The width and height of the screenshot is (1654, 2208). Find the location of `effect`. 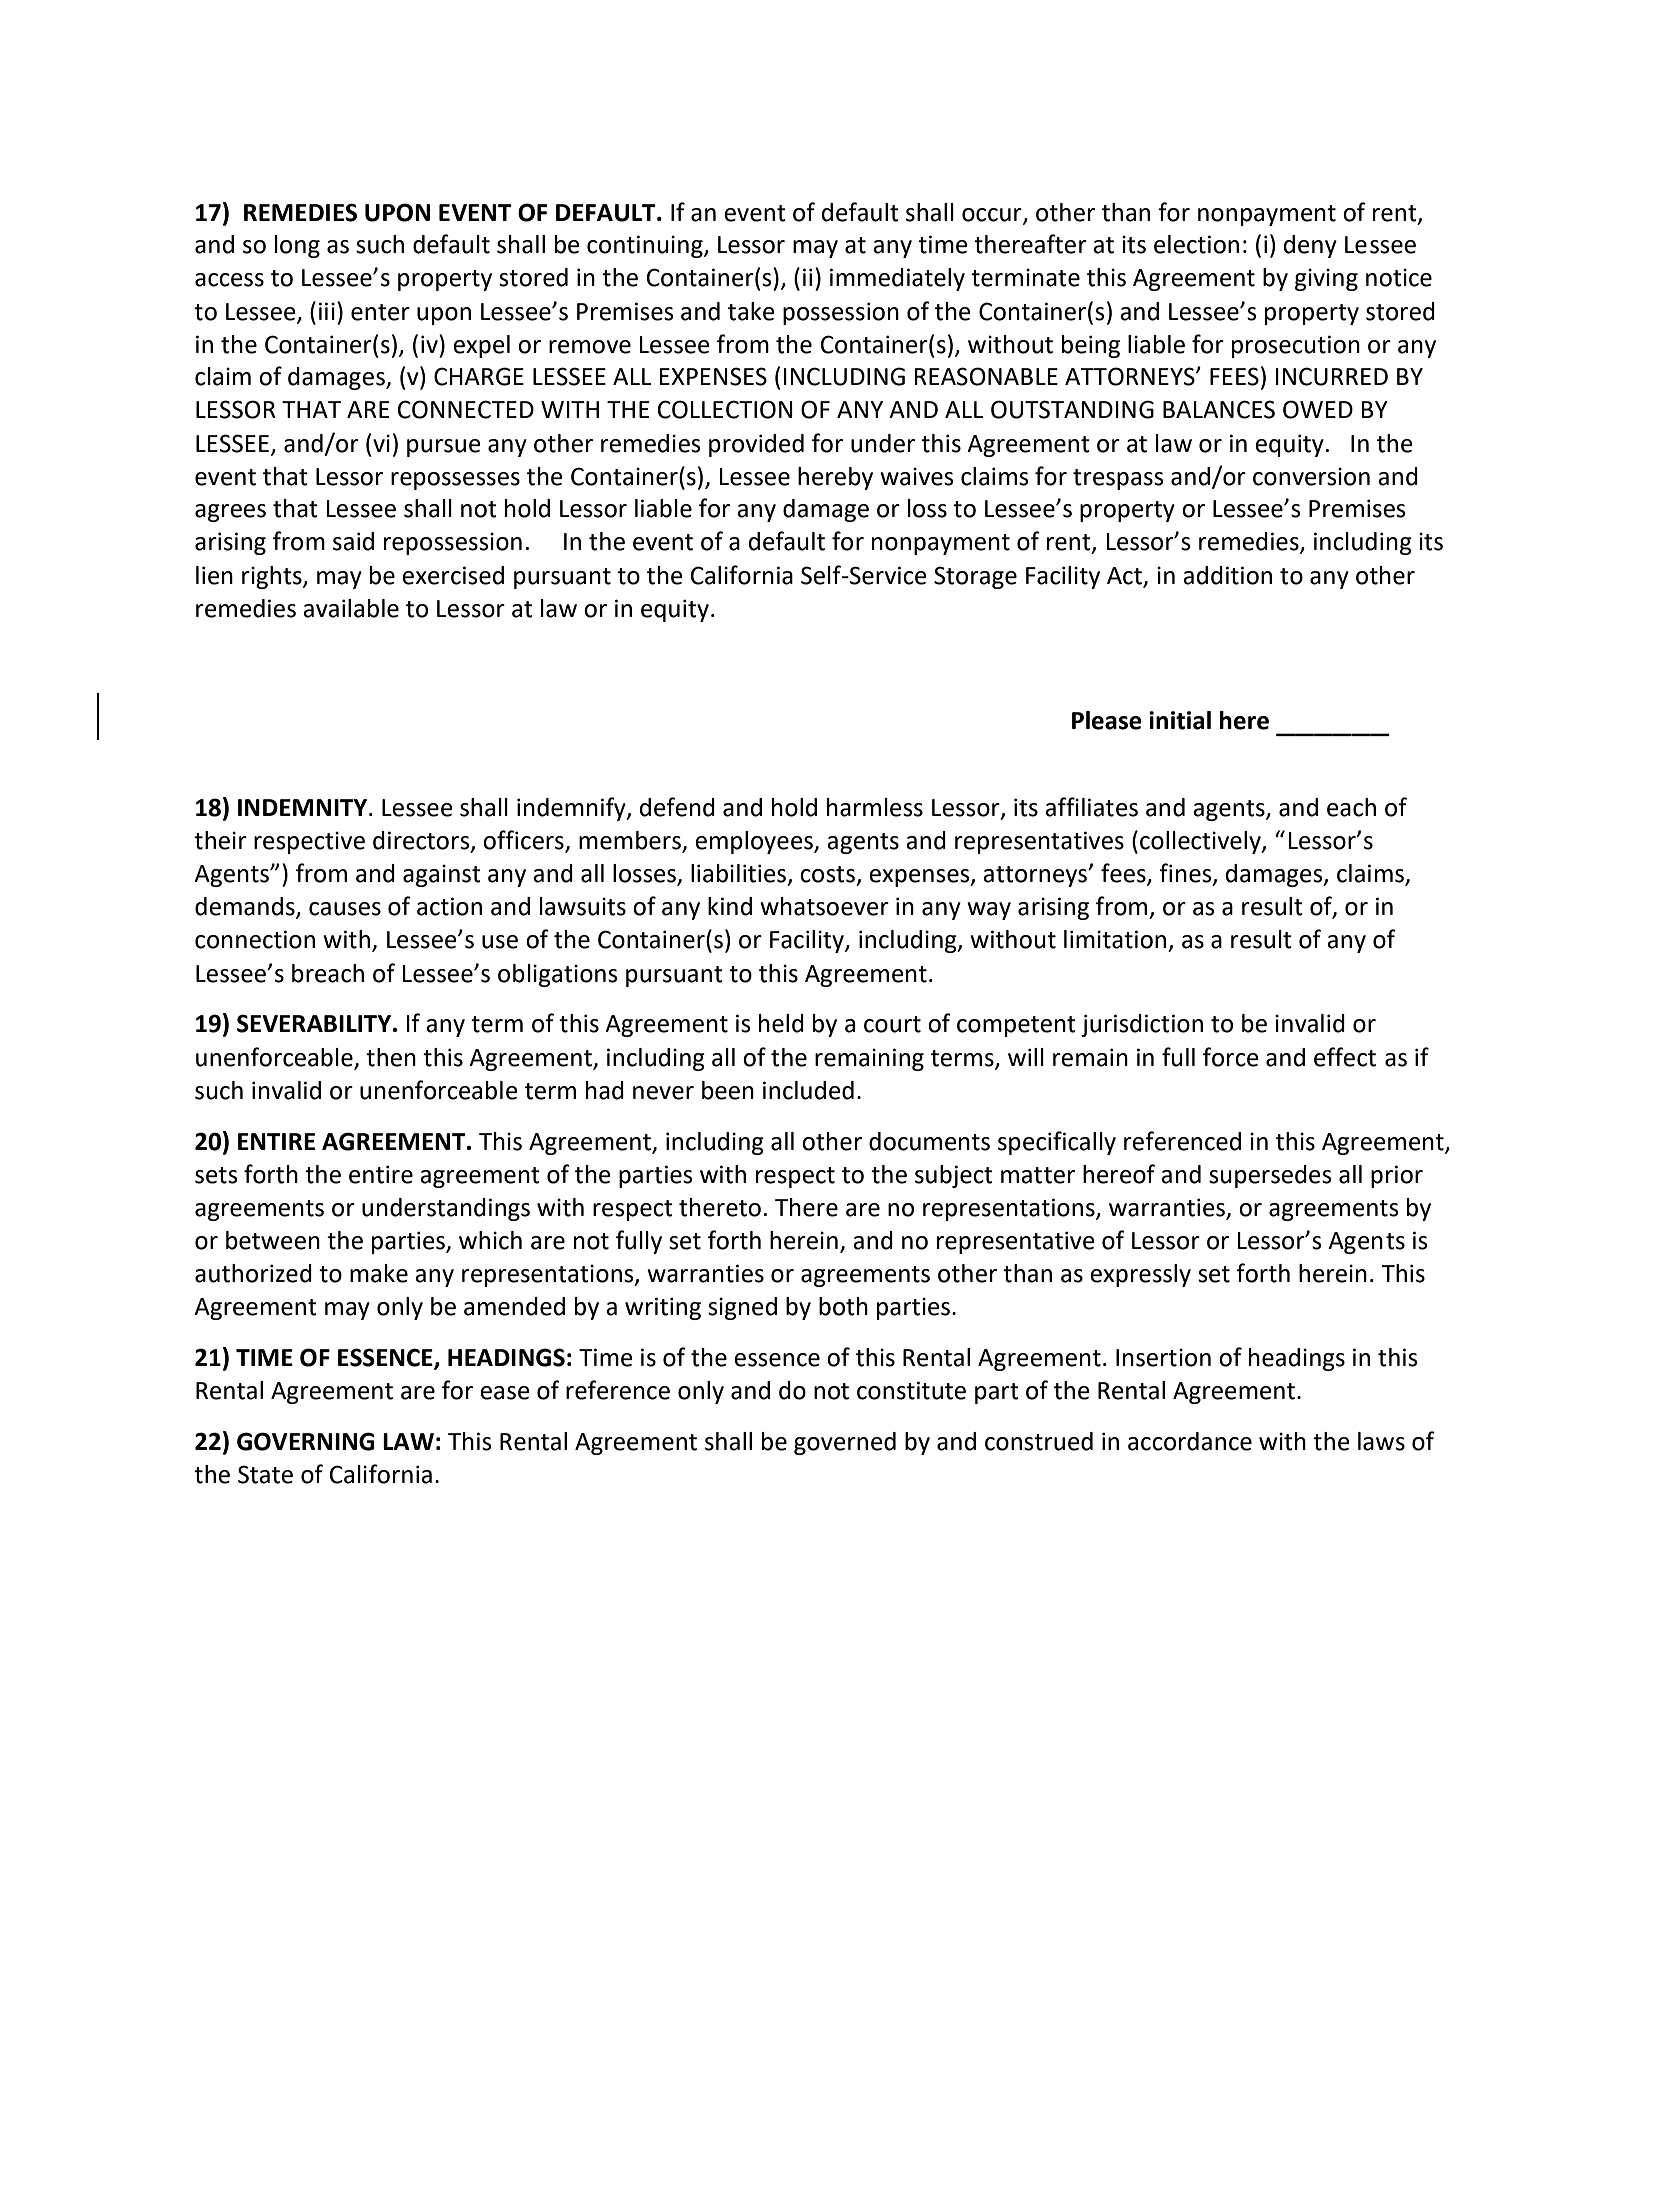

effect is located at coordinates (1345, 1057).
